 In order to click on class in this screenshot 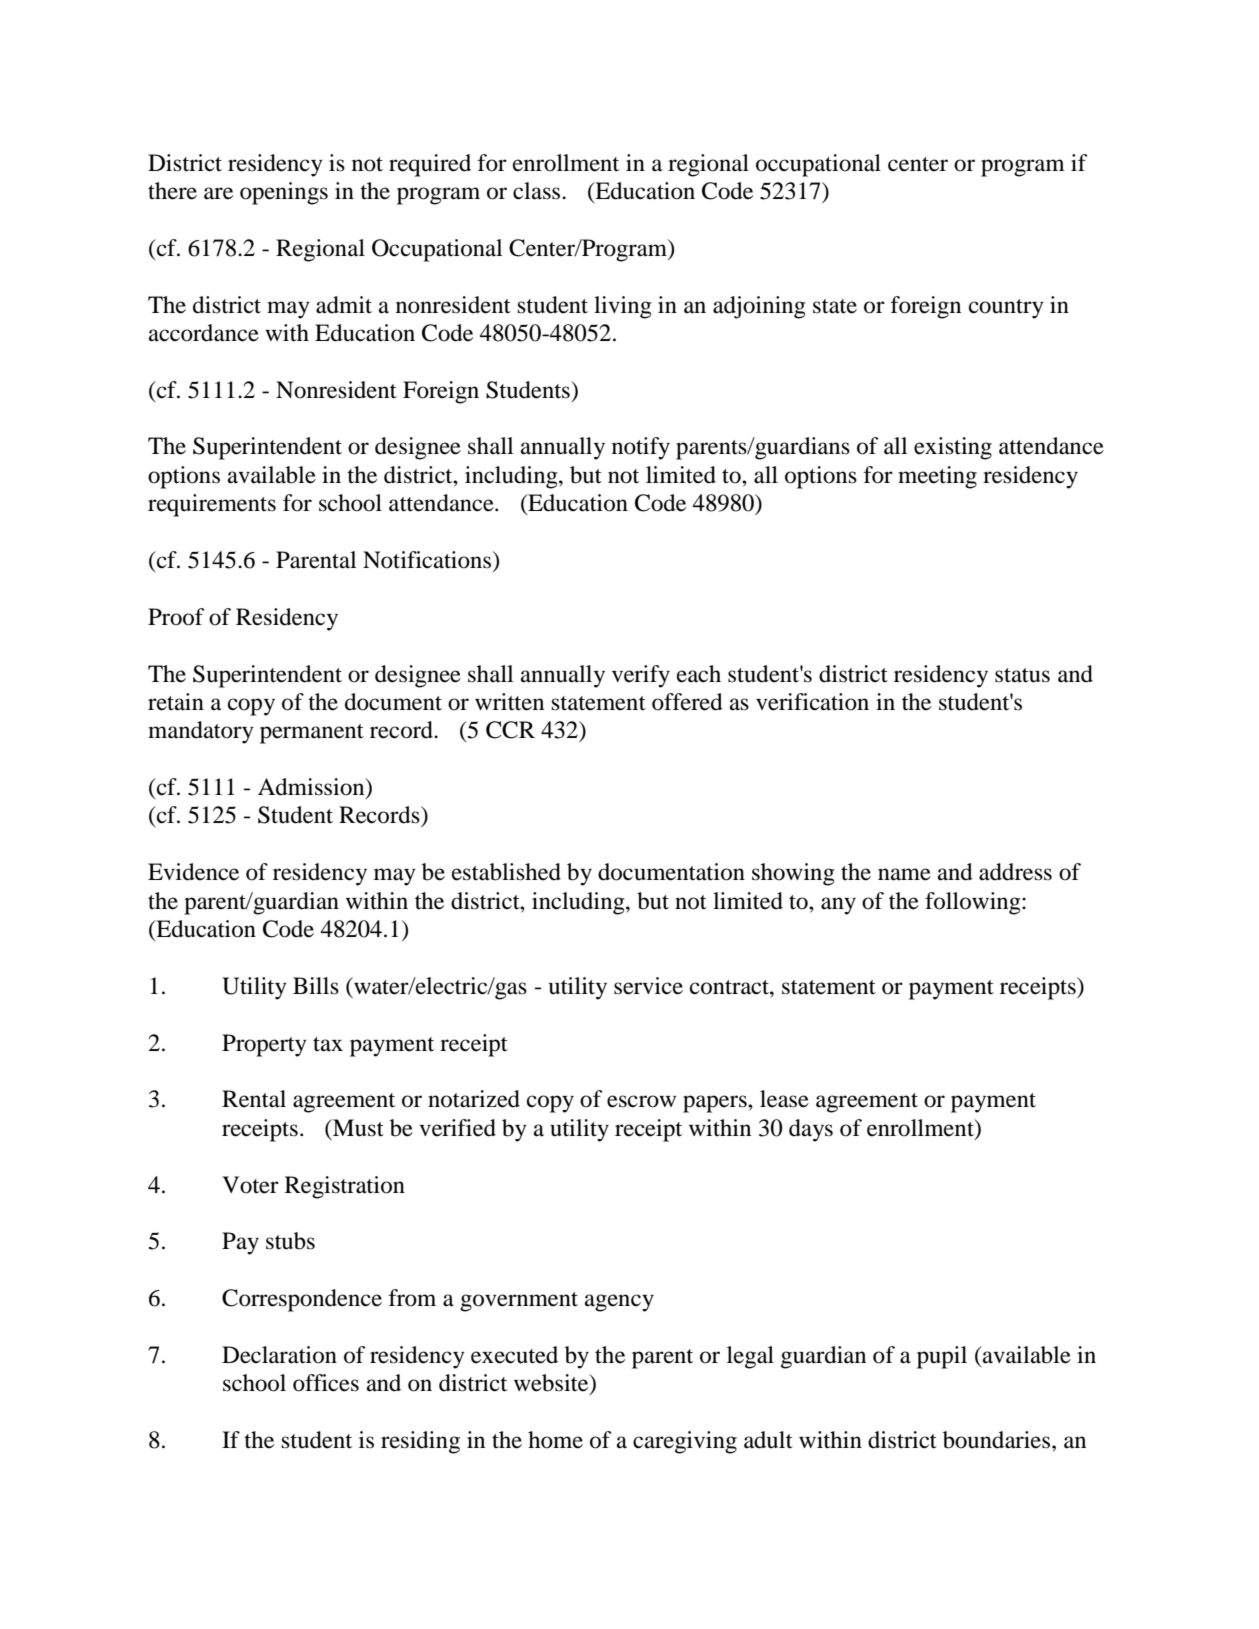, I will do `click(538, 191)`.
